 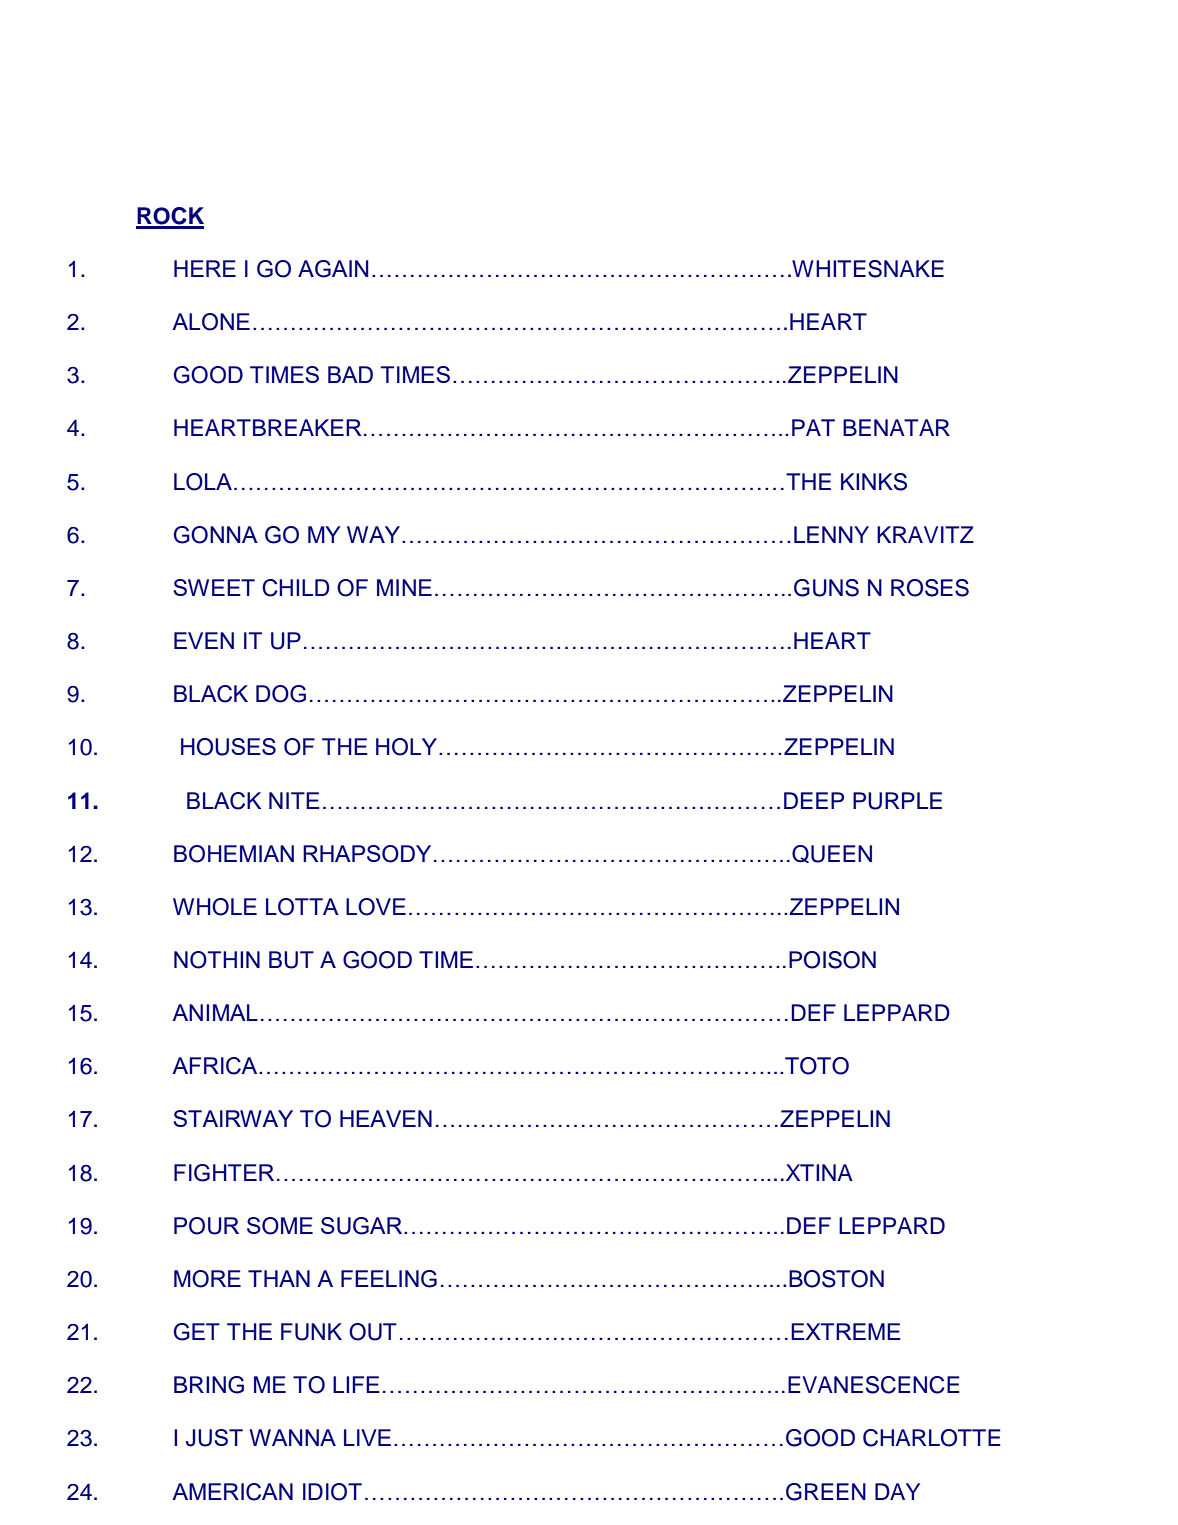 I want to click on LOTTA, so click(x=302, y=907).
